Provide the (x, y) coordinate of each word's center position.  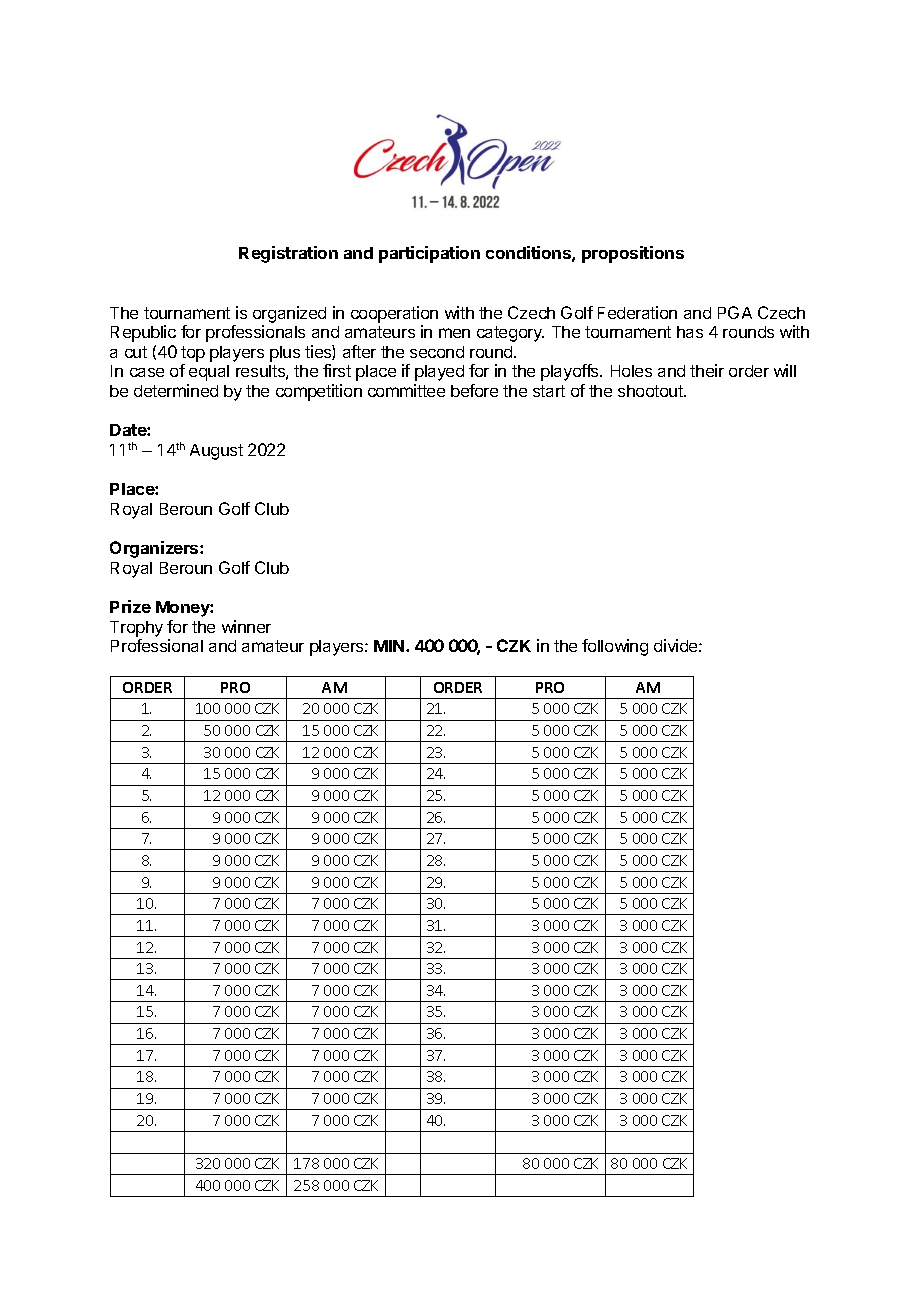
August (216, 452)
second (437, 352)
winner (246, 626)
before (474, 390)
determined (176, 390)
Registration (288, 254)
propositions (633, 254)
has (690, 332)
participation (429, 254)
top (193, 354)
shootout (651, 391)
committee (406, 390)
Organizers (155, 549)
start (549, 391)
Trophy (136, 630)
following (615, 647)
